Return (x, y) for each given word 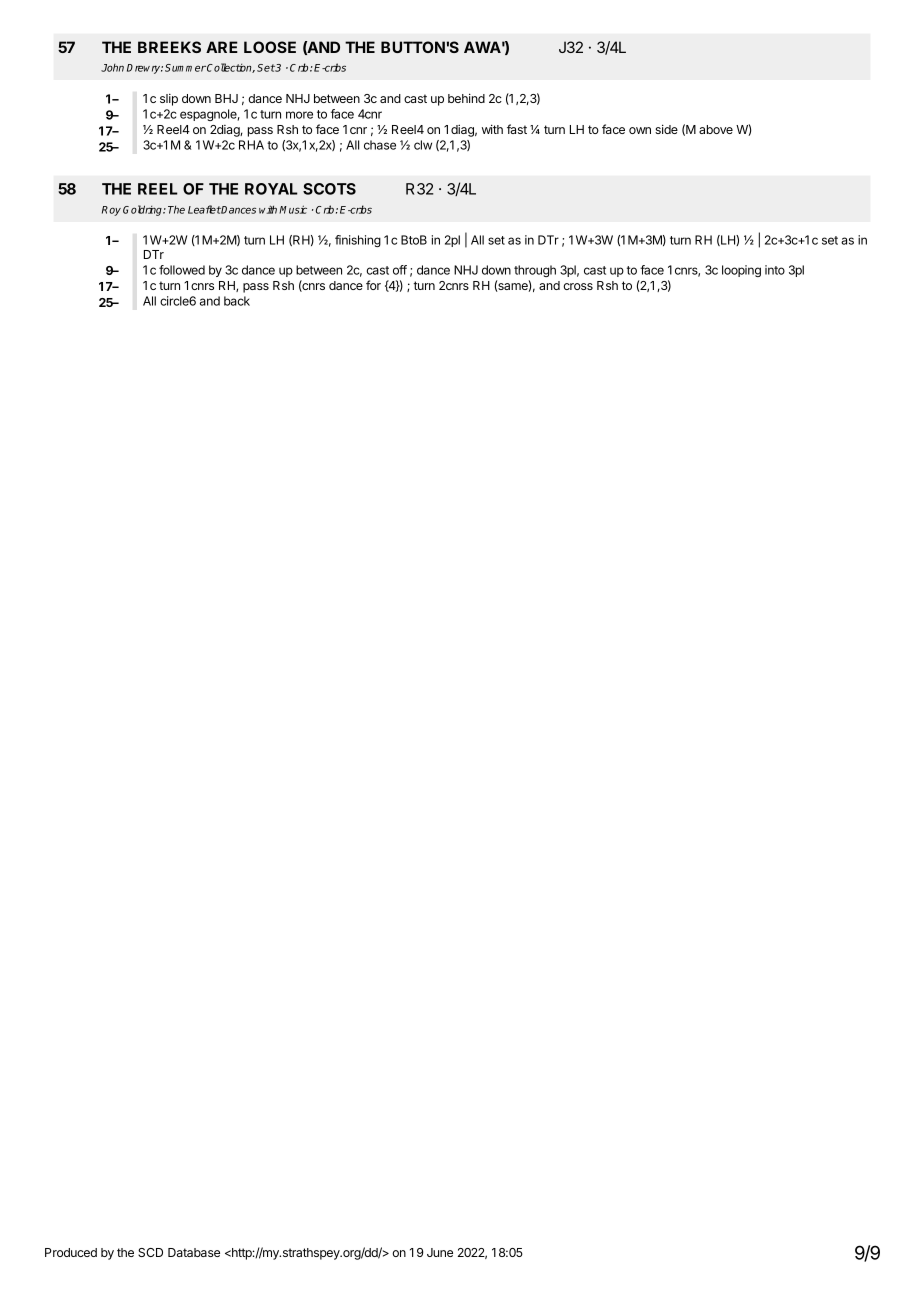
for (373, 285)
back (237, 301)
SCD (150, 1252)
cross (578, 286)
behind (466, 98)
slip (169, 100)
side (666, 129)
